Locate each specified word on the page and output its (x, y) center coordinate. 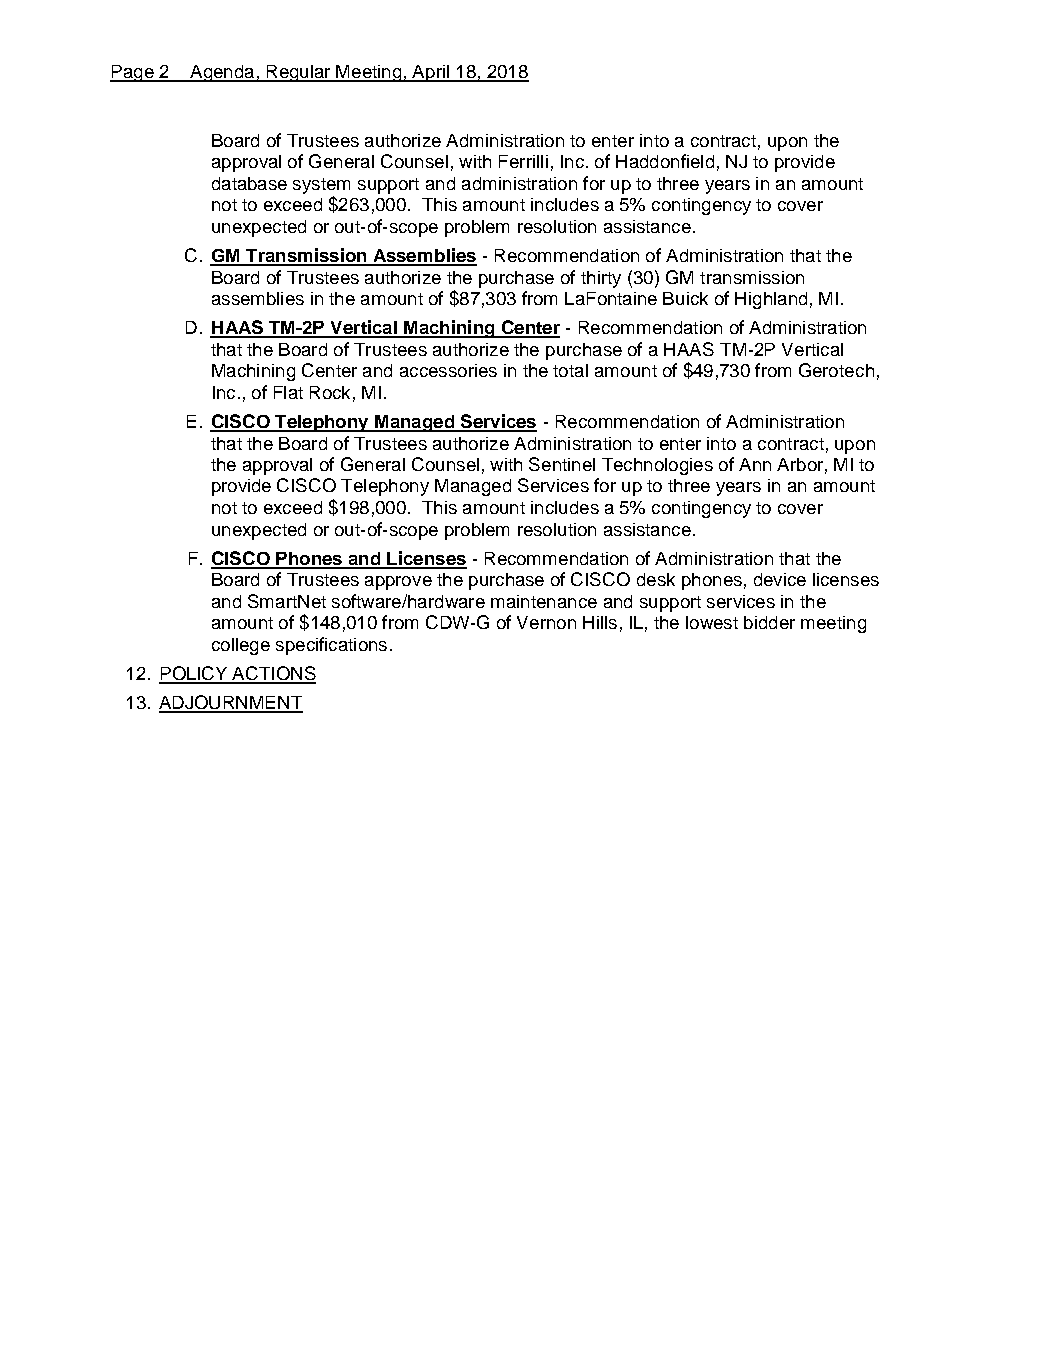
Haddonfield (665, 161)
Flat (288, 392)
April (431, 73)
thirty (601, 279)
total (570, 370)
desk (656, 579)
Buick (685, 298)
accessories (448, 370)
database (249, 183)
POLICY (194, 674)
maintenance (544, 601)
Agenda (222, 73)
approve (398, 583)
